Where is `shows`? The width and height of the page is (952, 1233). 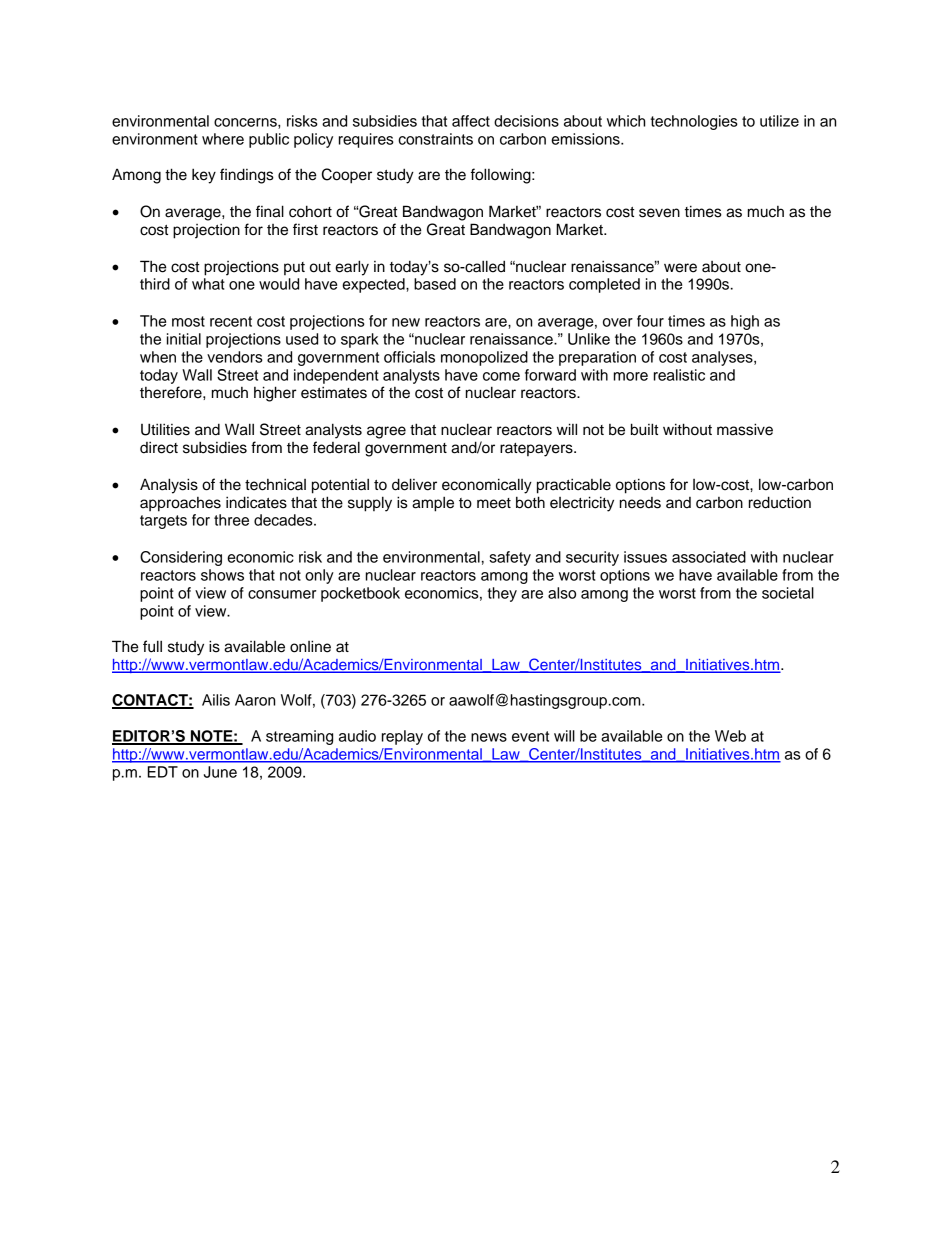 shows is located at coordinates (222, 575).
